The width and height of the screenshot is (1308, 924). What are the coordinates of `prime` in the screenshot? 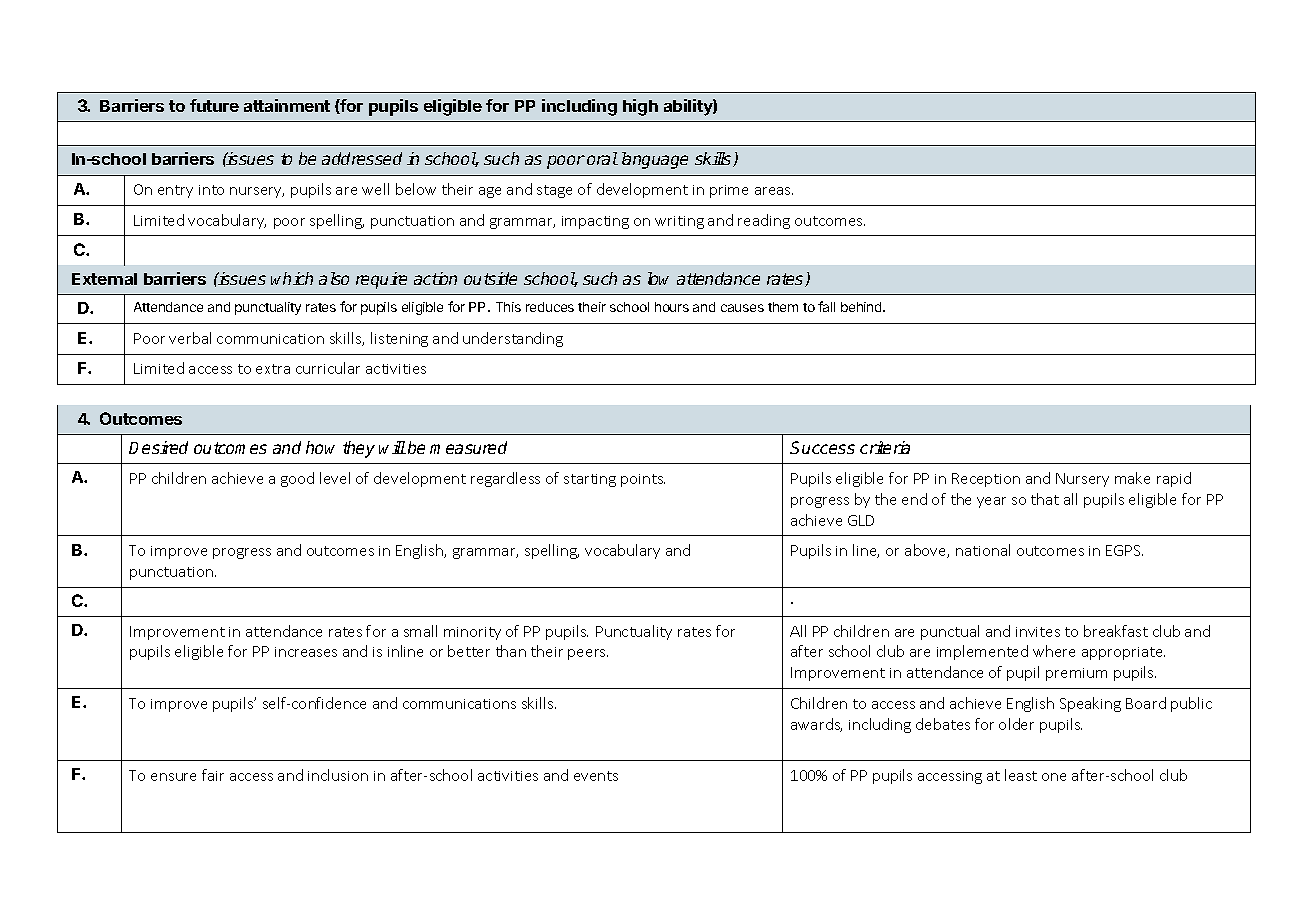 It's located at (729, 191).
